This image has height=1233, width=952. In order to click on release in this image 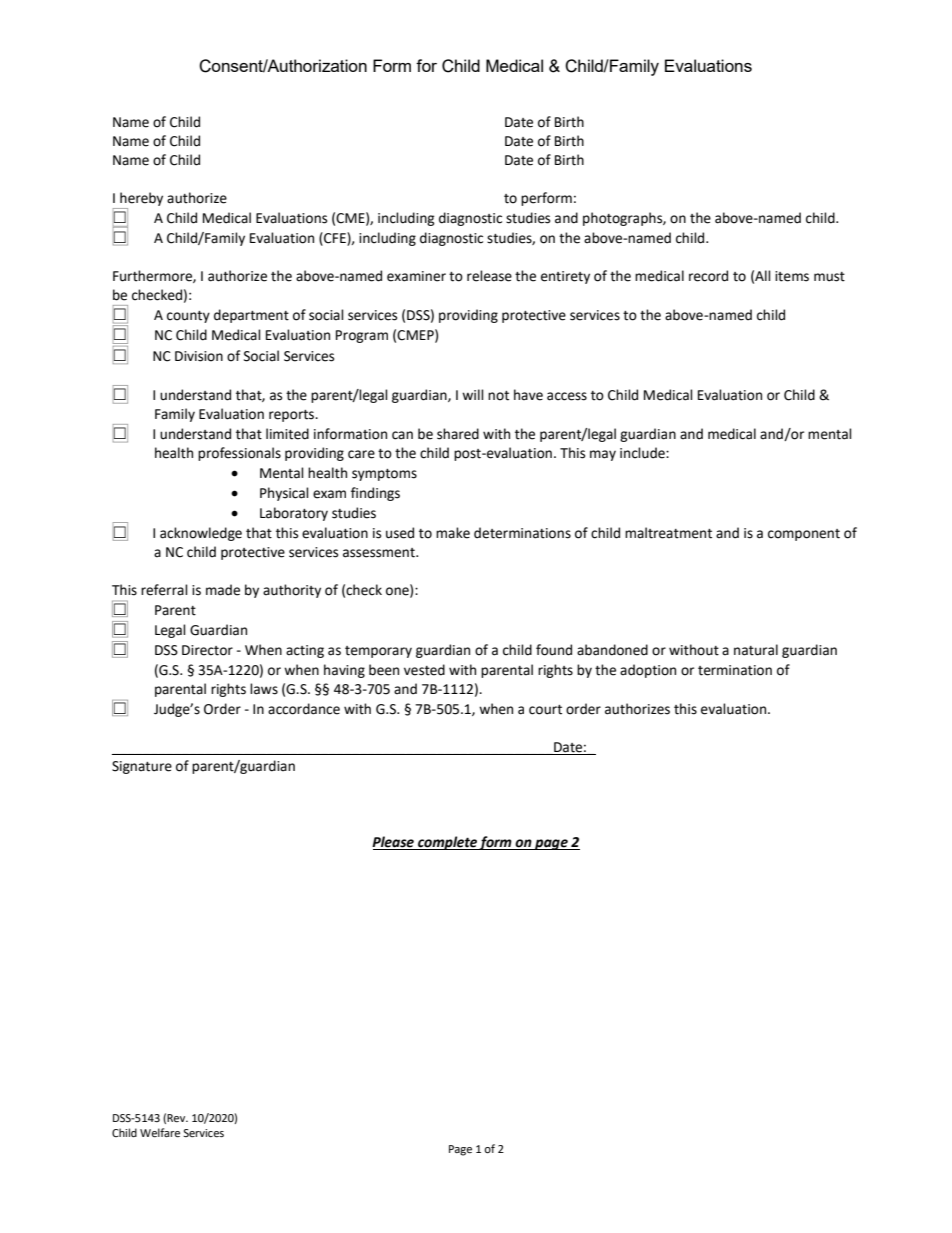, I will do `click(489, 276)`.
